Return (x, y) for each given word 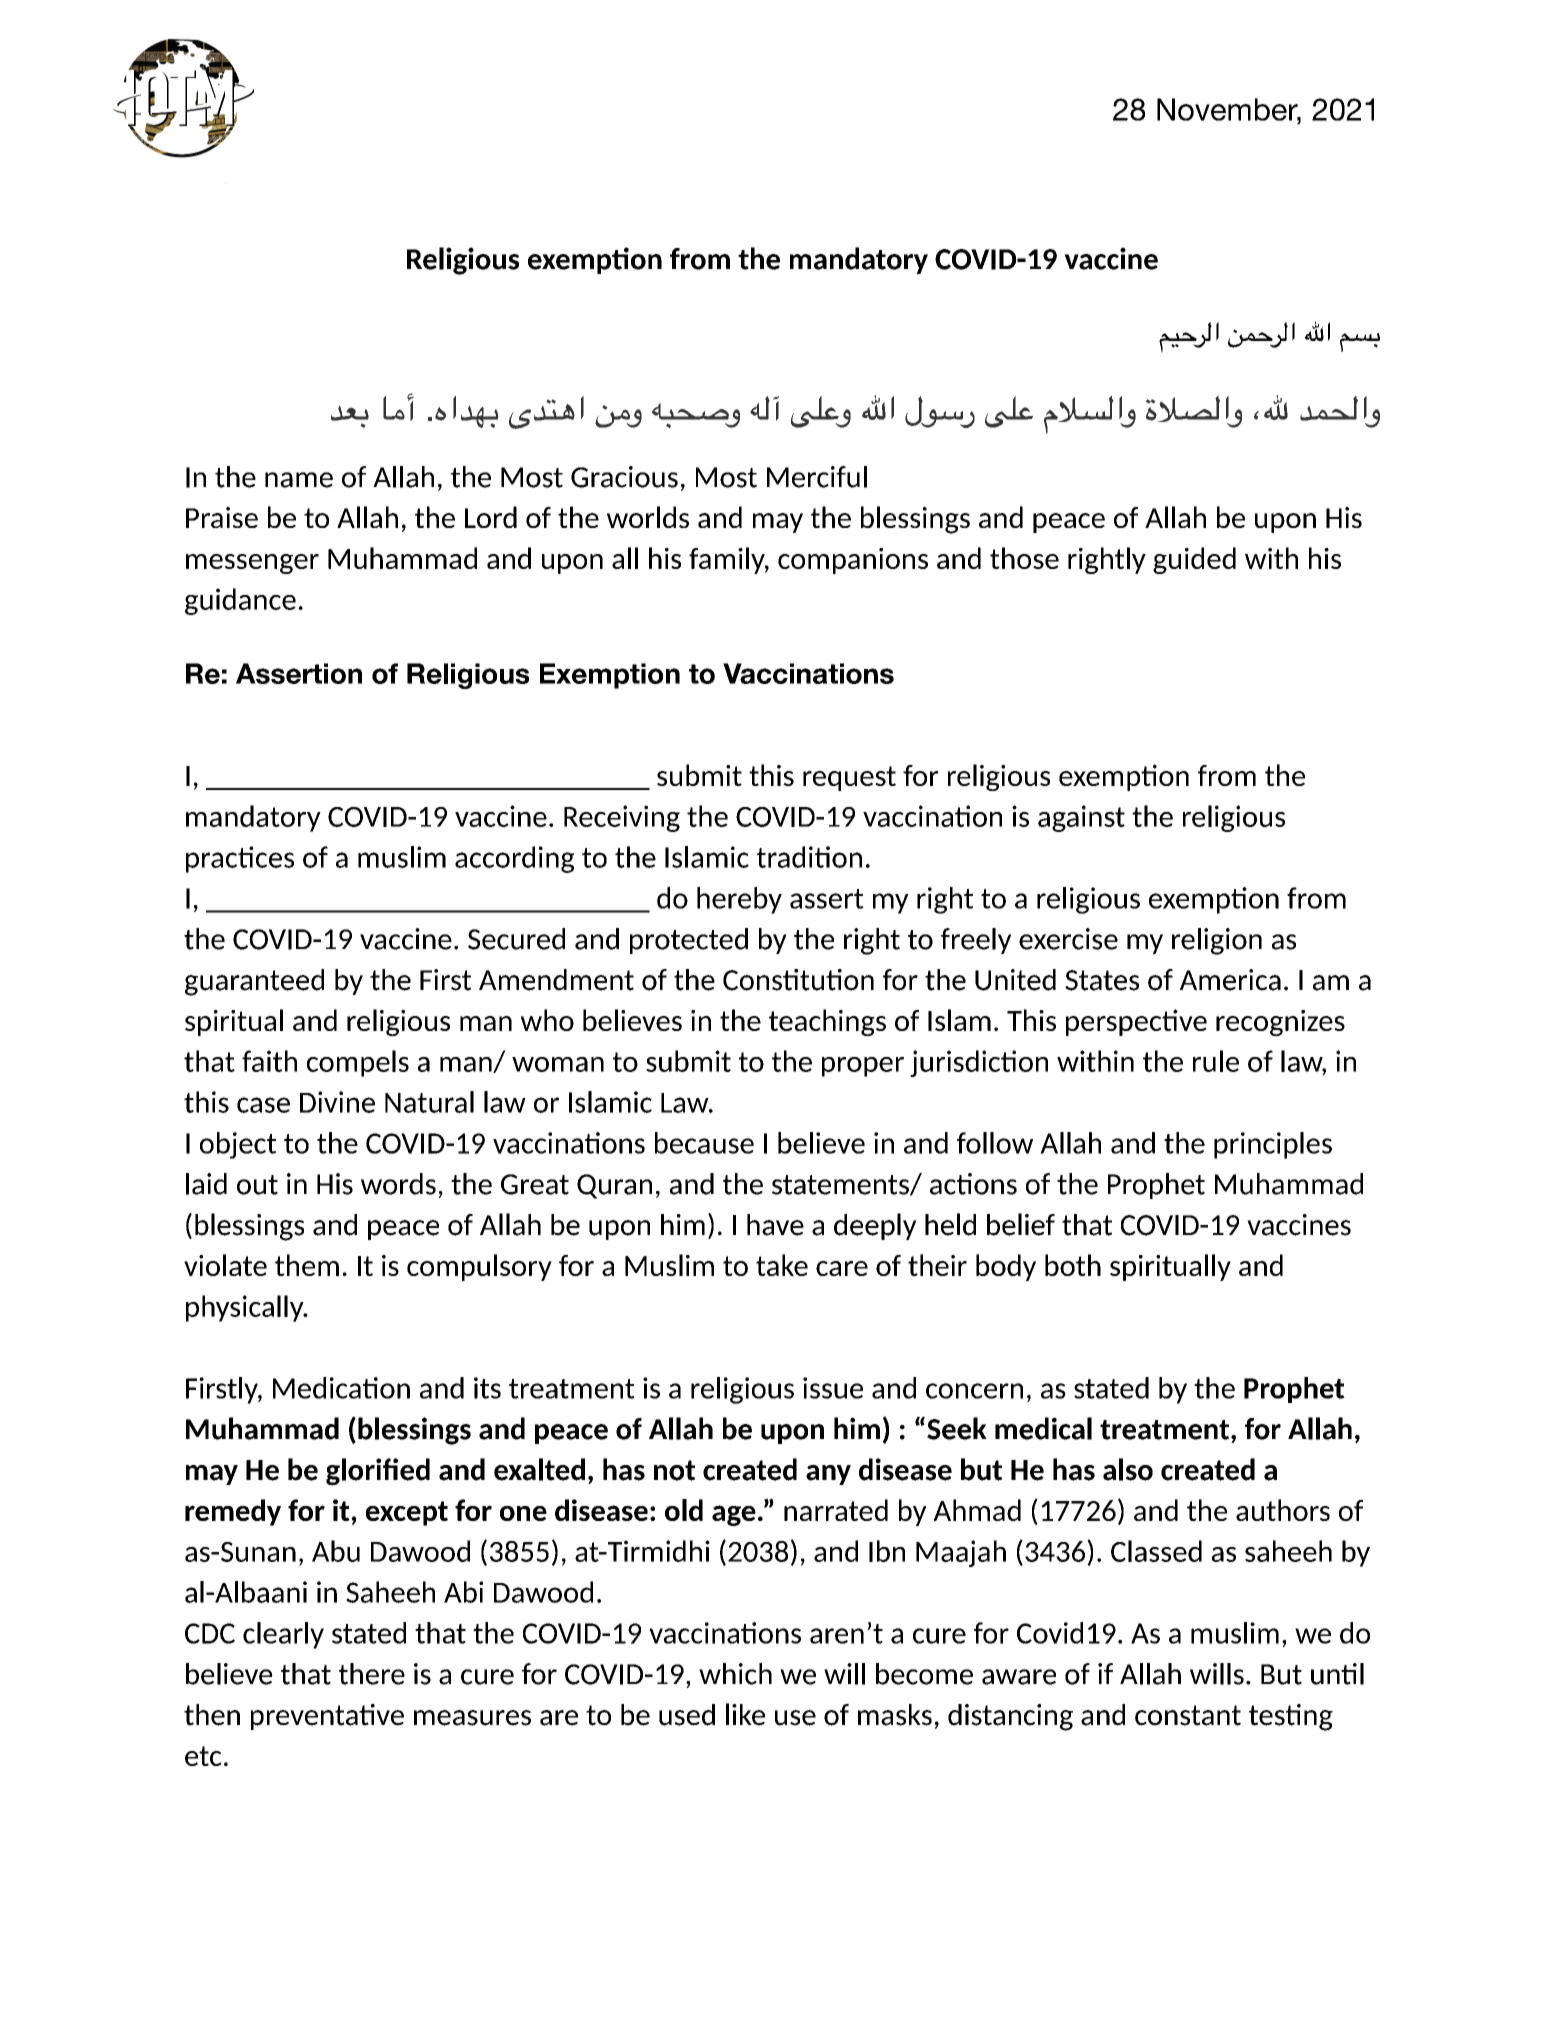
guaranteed (254, 982)
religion (1217, 941)
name (299, 480)
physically (246, 1308)
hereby (739, 900)
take (782, 1265)
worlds (648, 517)
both (1073, 1265)
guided (1194, 560)
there (372, 1674)
